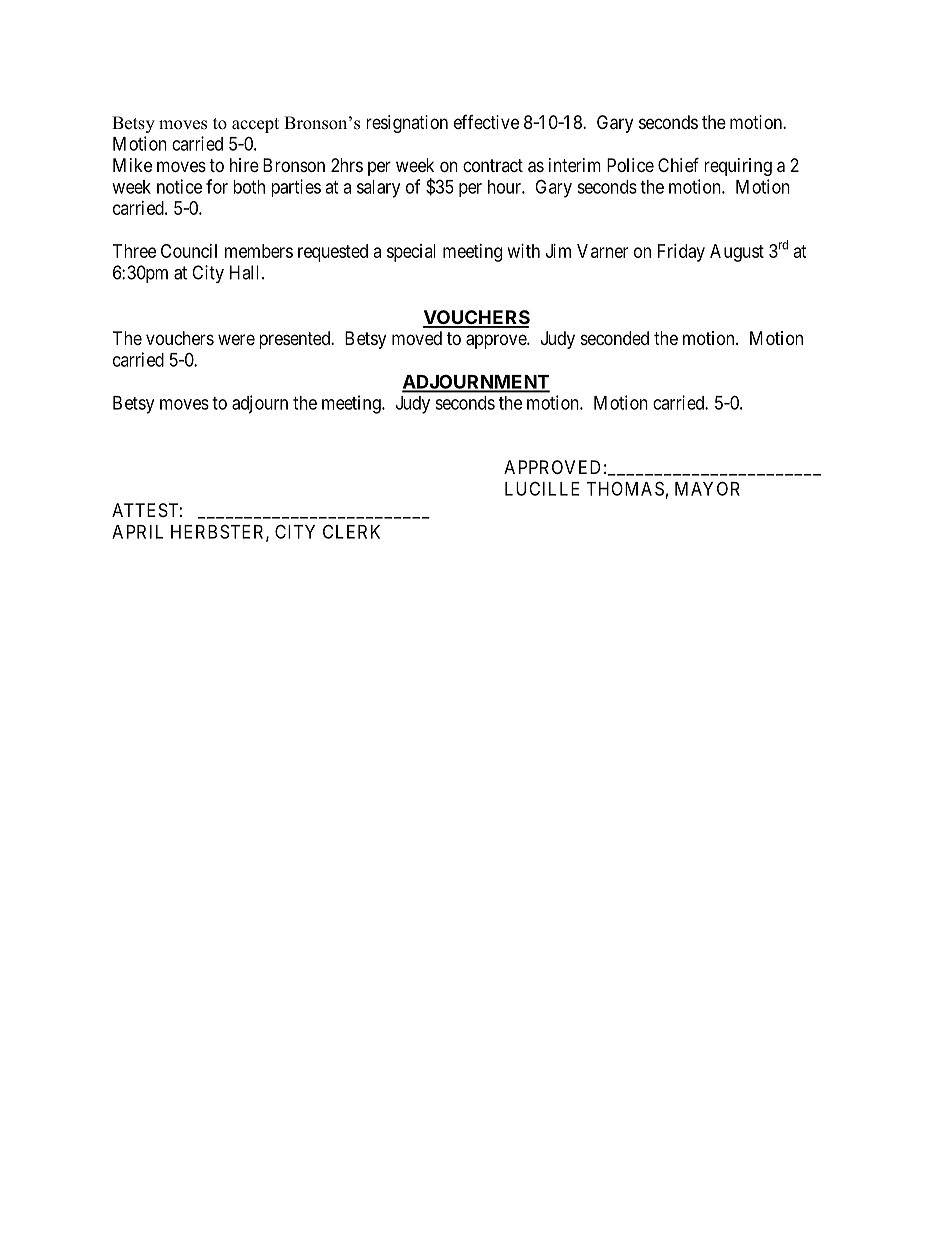 This screenshot has height=1233, width=952. Describe the element at coordinates (255, 125) in the screenshot. I see `accept` at that location.
